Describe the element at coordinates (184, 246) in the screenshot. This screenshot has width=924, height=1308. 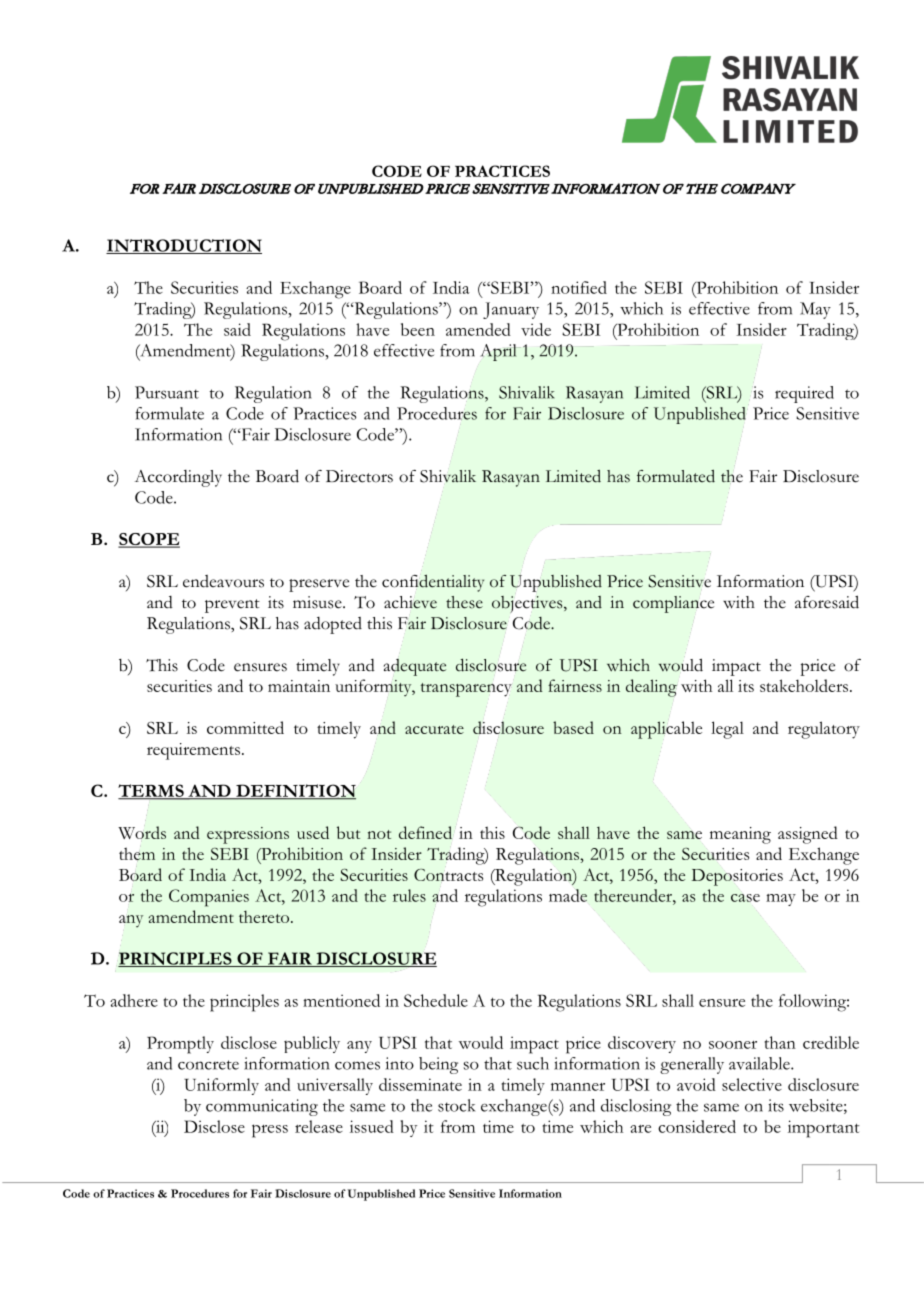
I see `INTRODUCTION` at that location.
